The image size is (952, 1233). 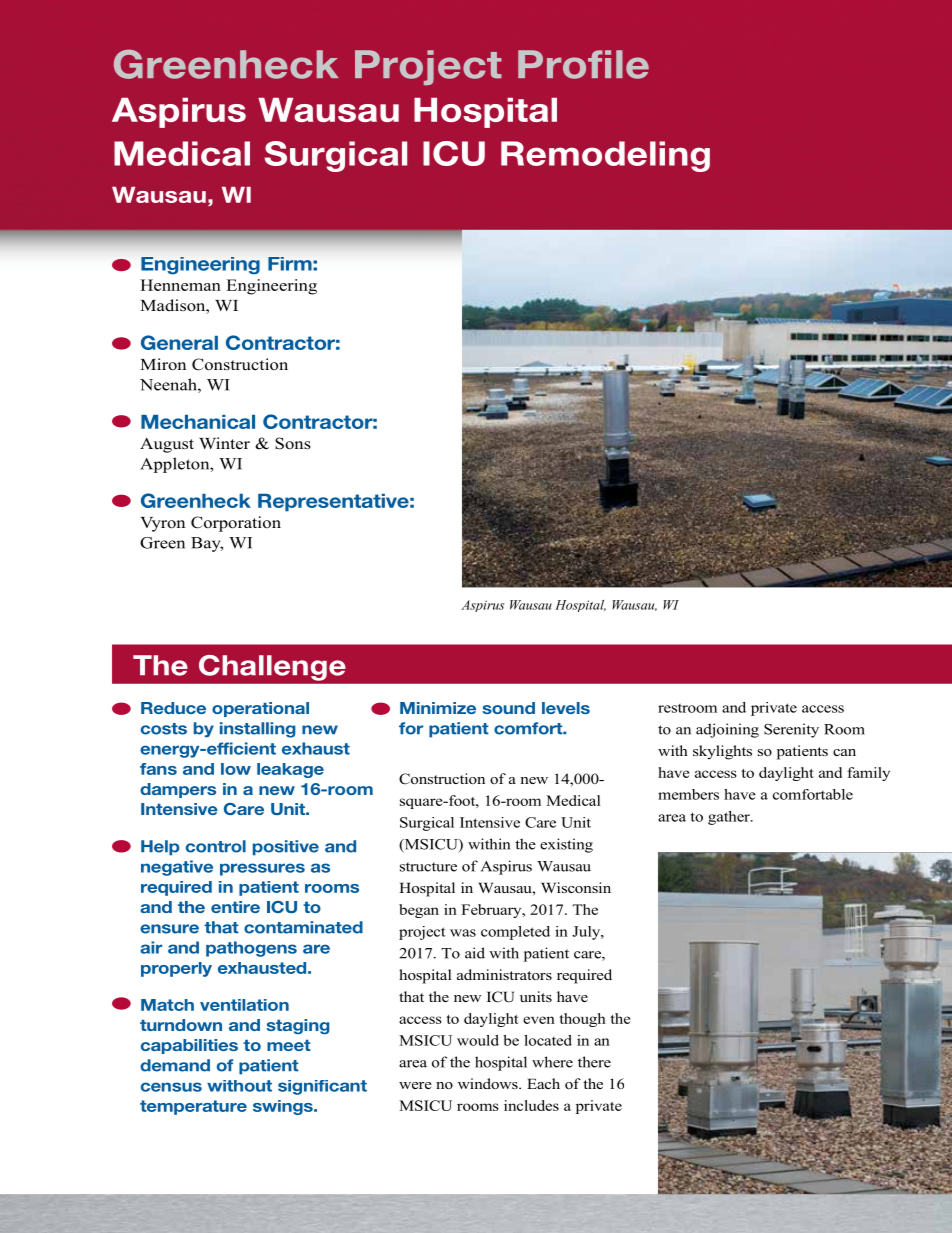 I want to click on Profile, so click(x=583, y=64).
